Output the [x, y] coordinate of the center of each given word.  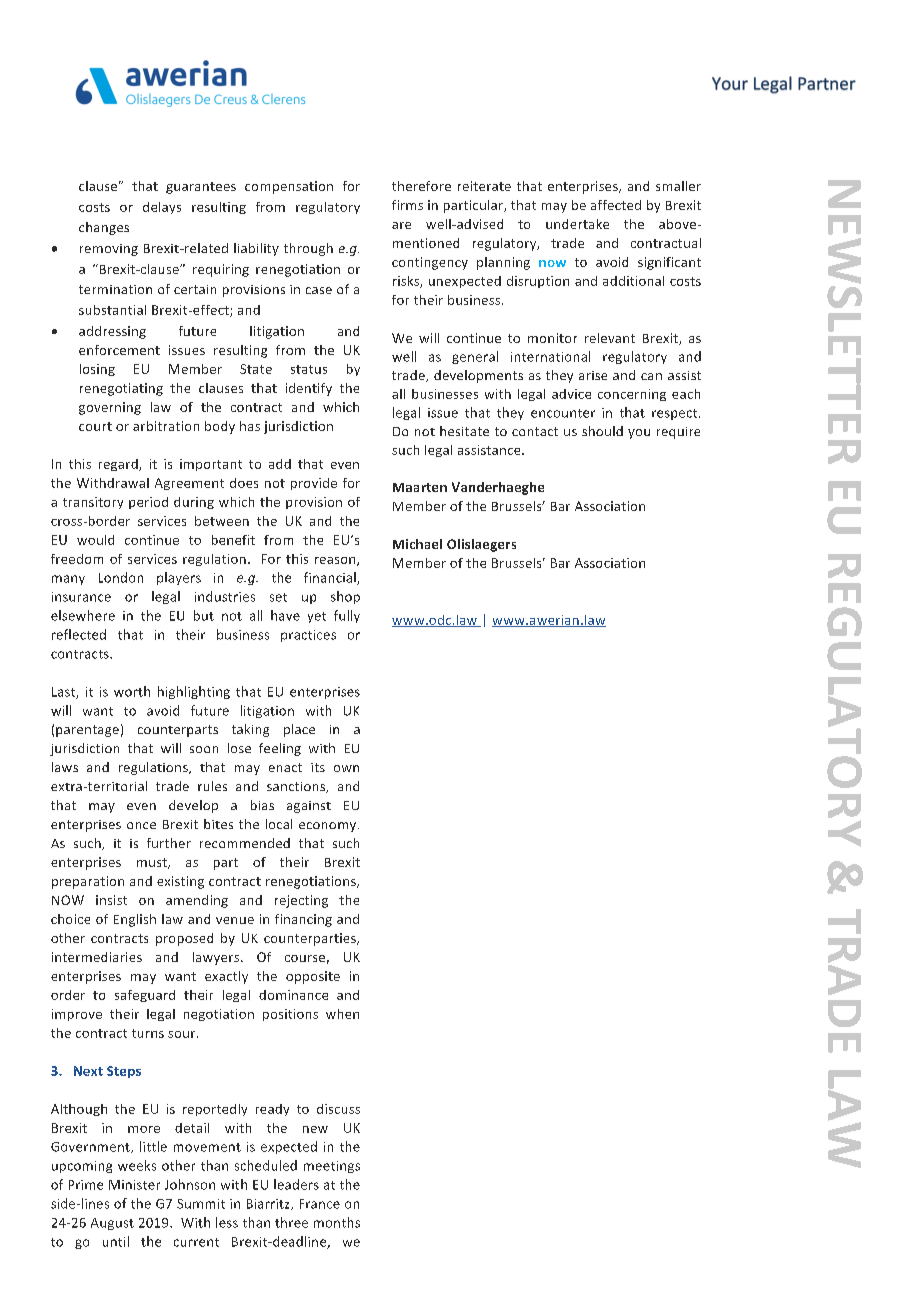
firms [407, 205]
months [337, 1222]
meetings [332, 1167]
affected [616, 205]
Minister [134, 1185]
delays [162, 208]
